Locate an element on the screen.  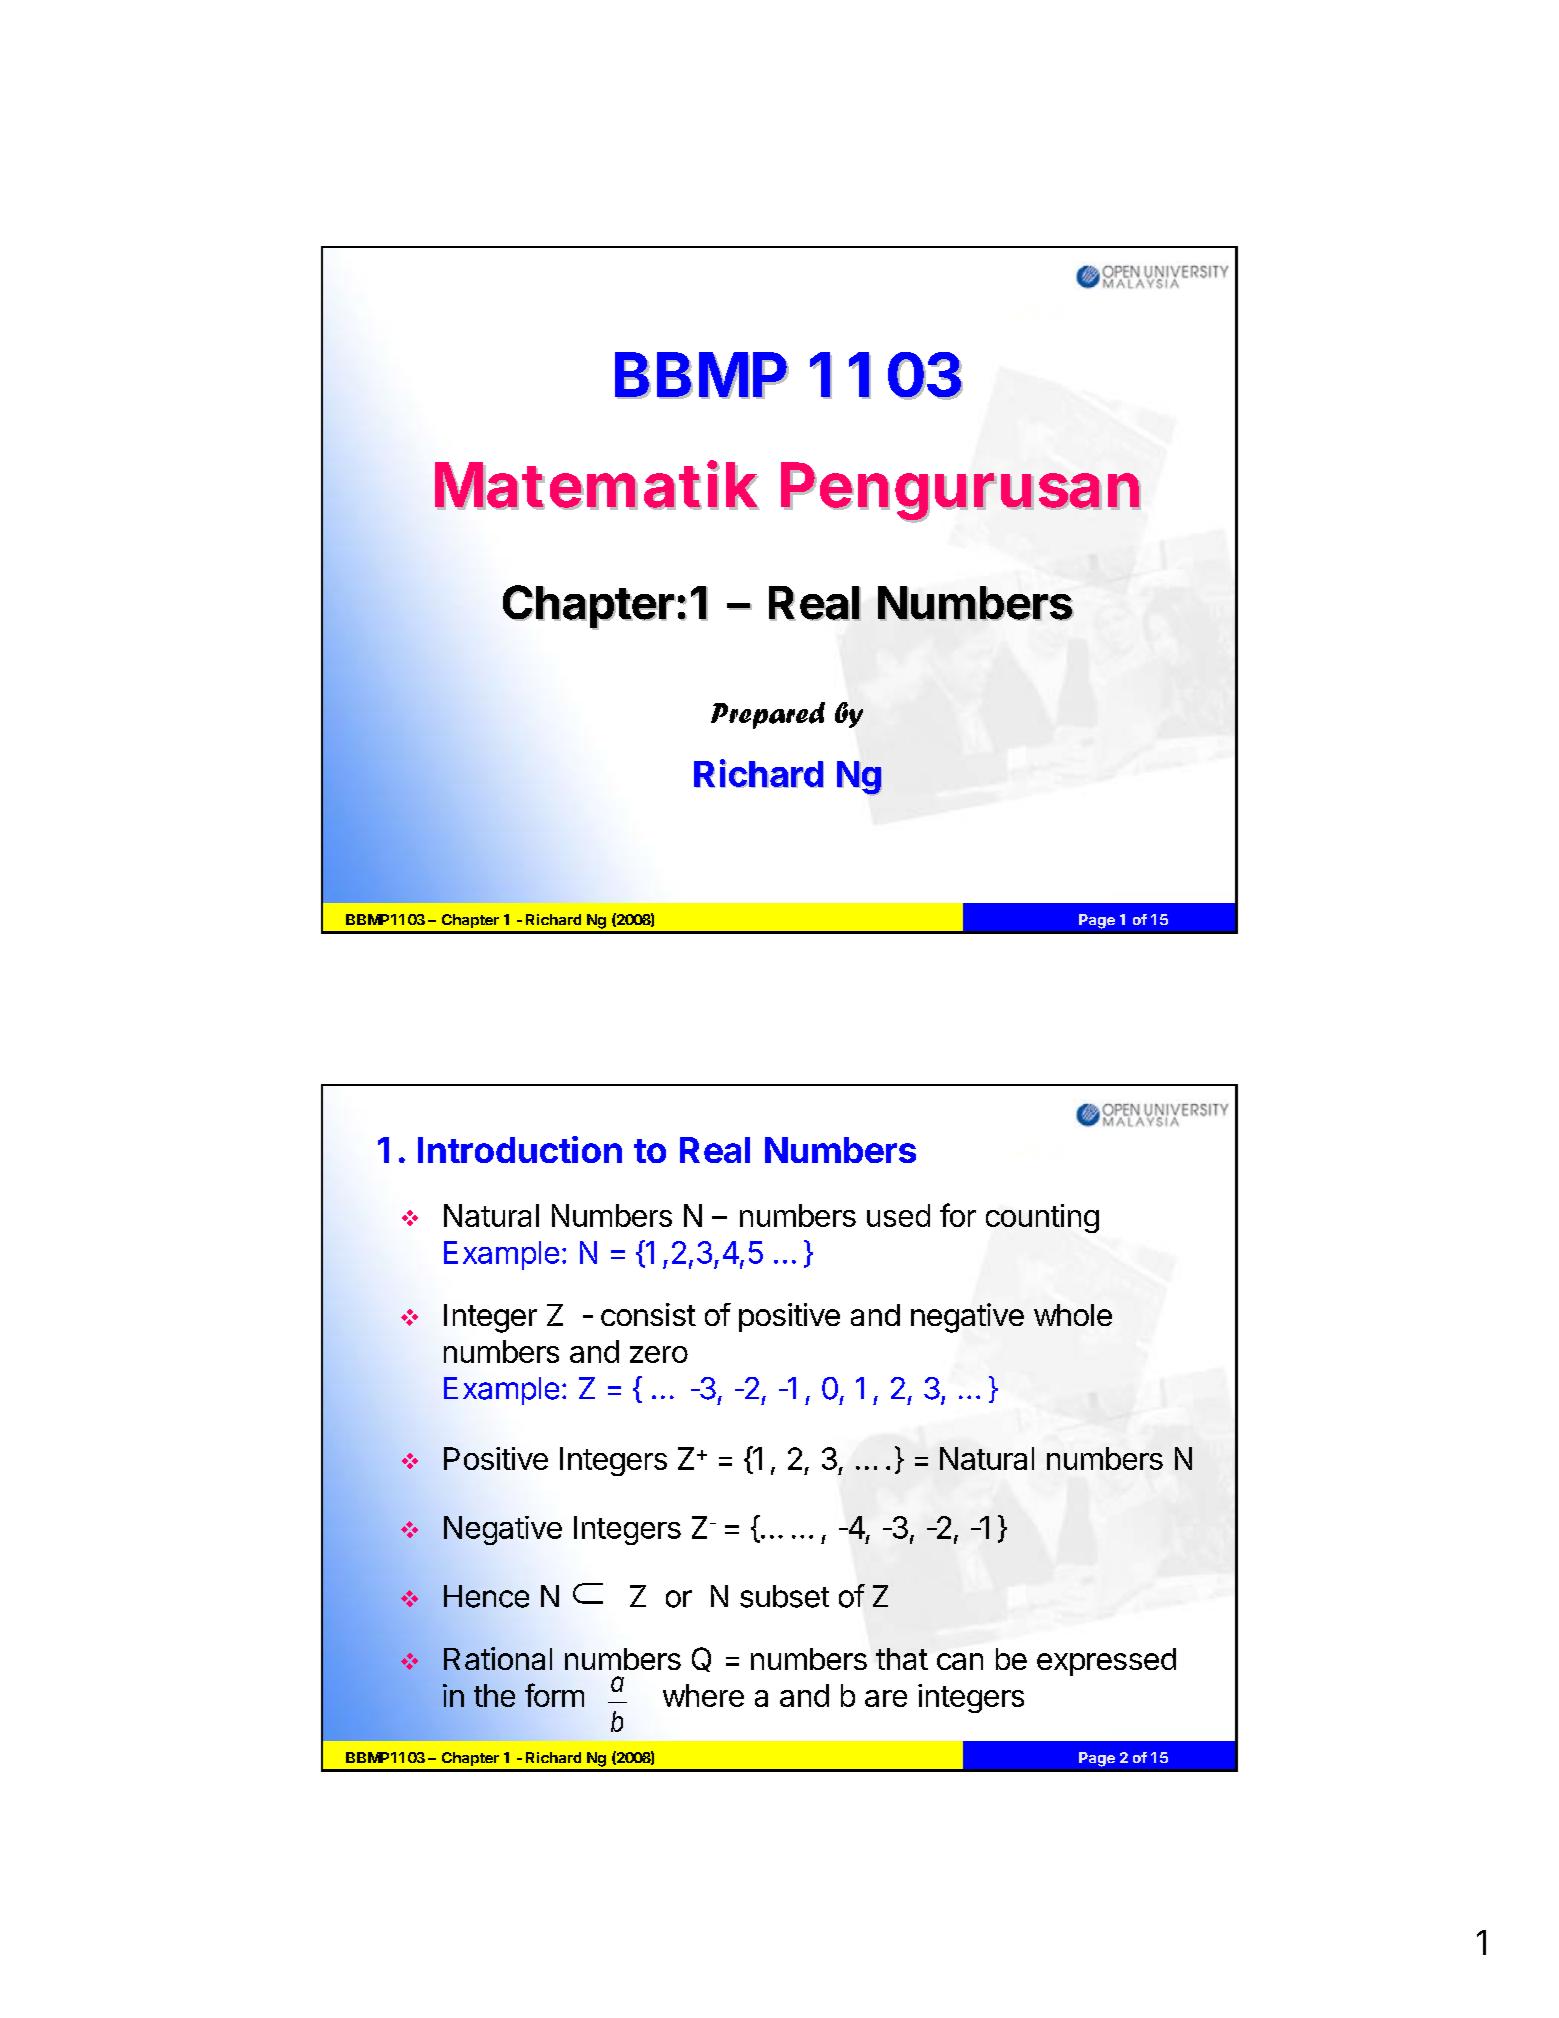
Introduction is located at coordinates (520, 1149).
